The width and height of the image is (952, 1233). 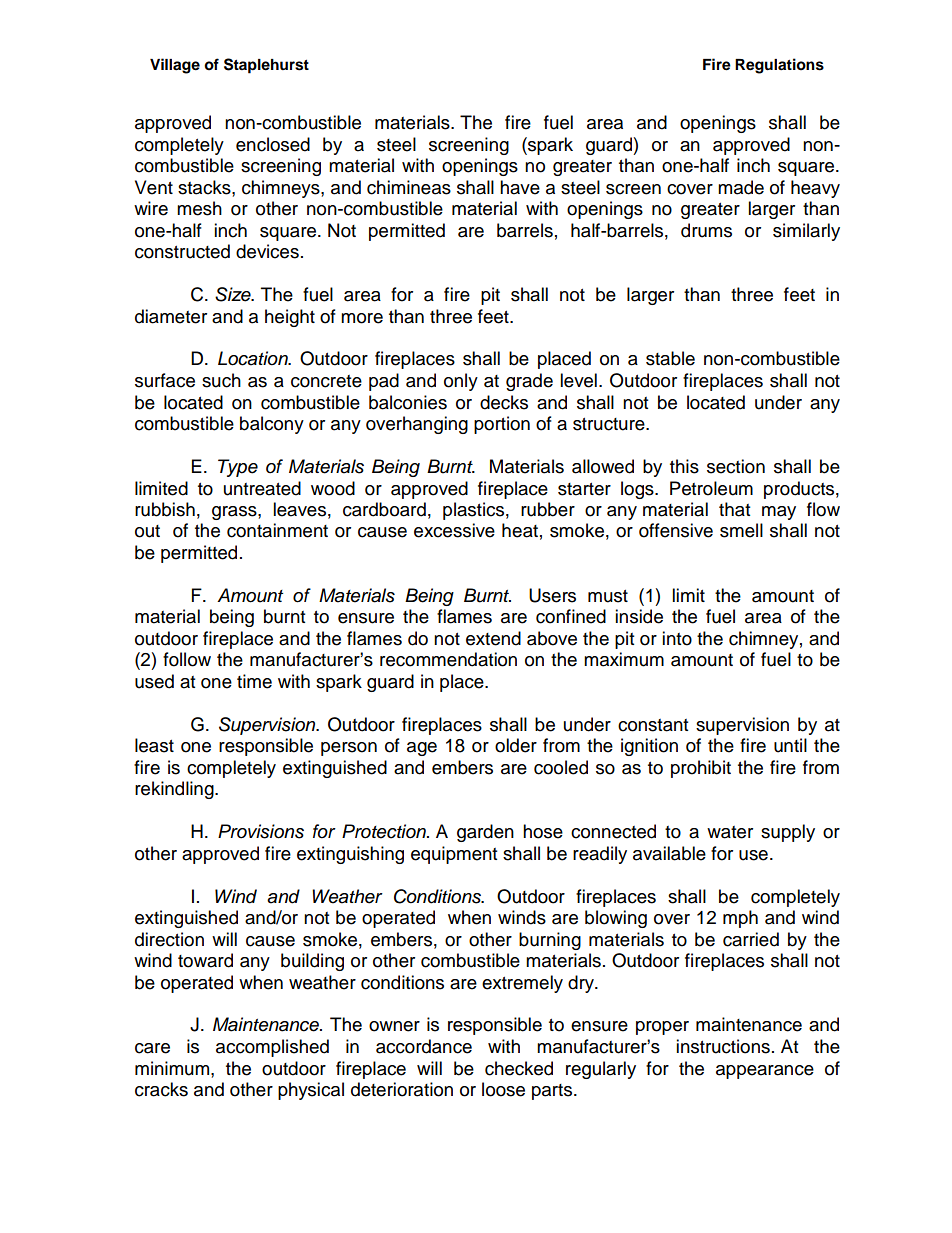 What do you see at coordinates (277, 530) in the image?
I see `containment` at bounding box center [277, 530].
